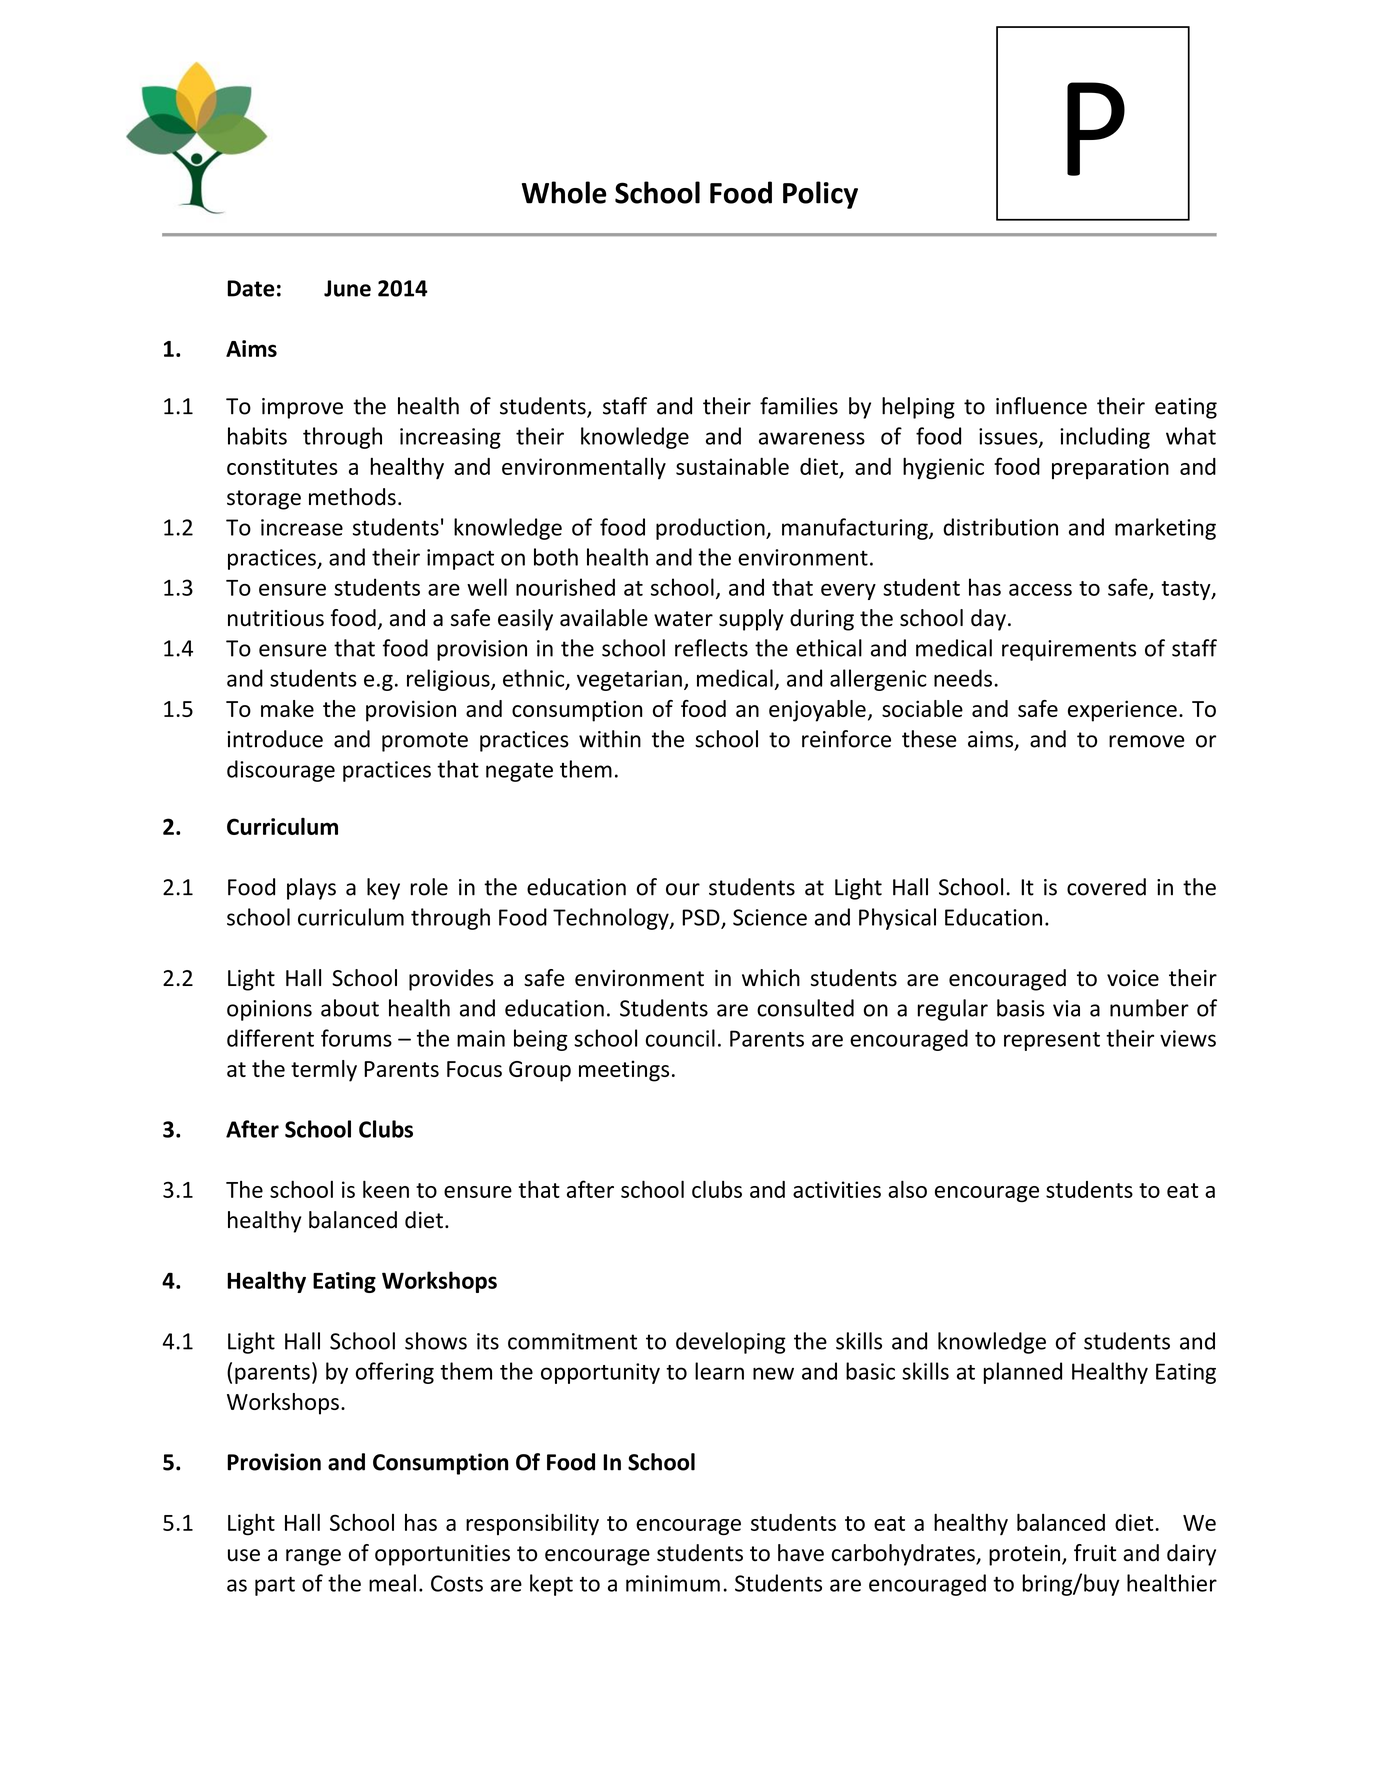  What do you see at coordinates (1106, 887) in the screenshot?
I see `covered` at bounding box center [1106, 887].
